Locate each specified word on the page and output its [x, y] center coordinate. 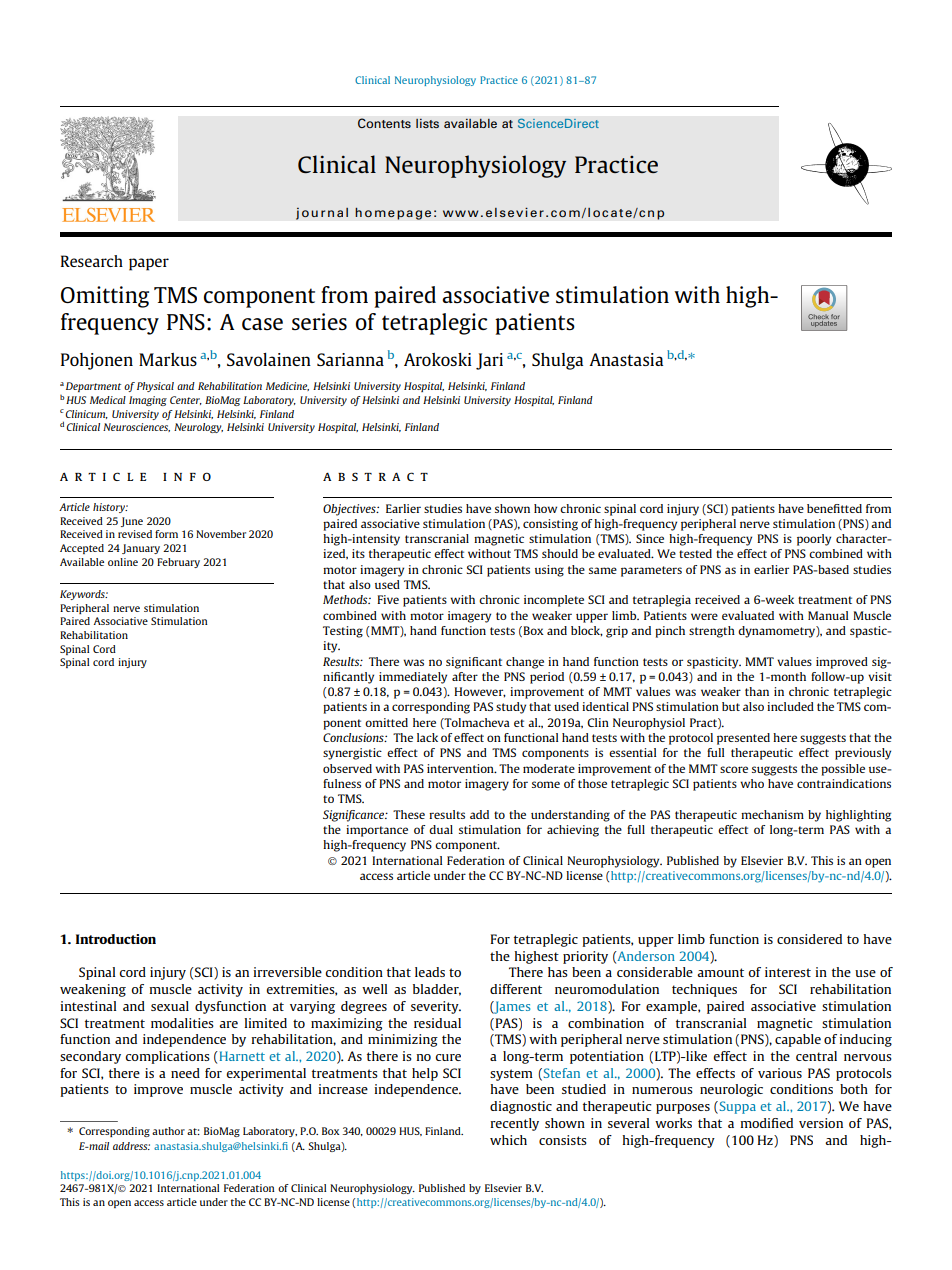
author [168, 1131]
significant [474, 663]
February [178, 563]
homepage [393, 213]
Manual [828, 615]
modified [766, 1123]
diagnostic [521, 1107]
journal [322, 213]
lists [427, 123]
